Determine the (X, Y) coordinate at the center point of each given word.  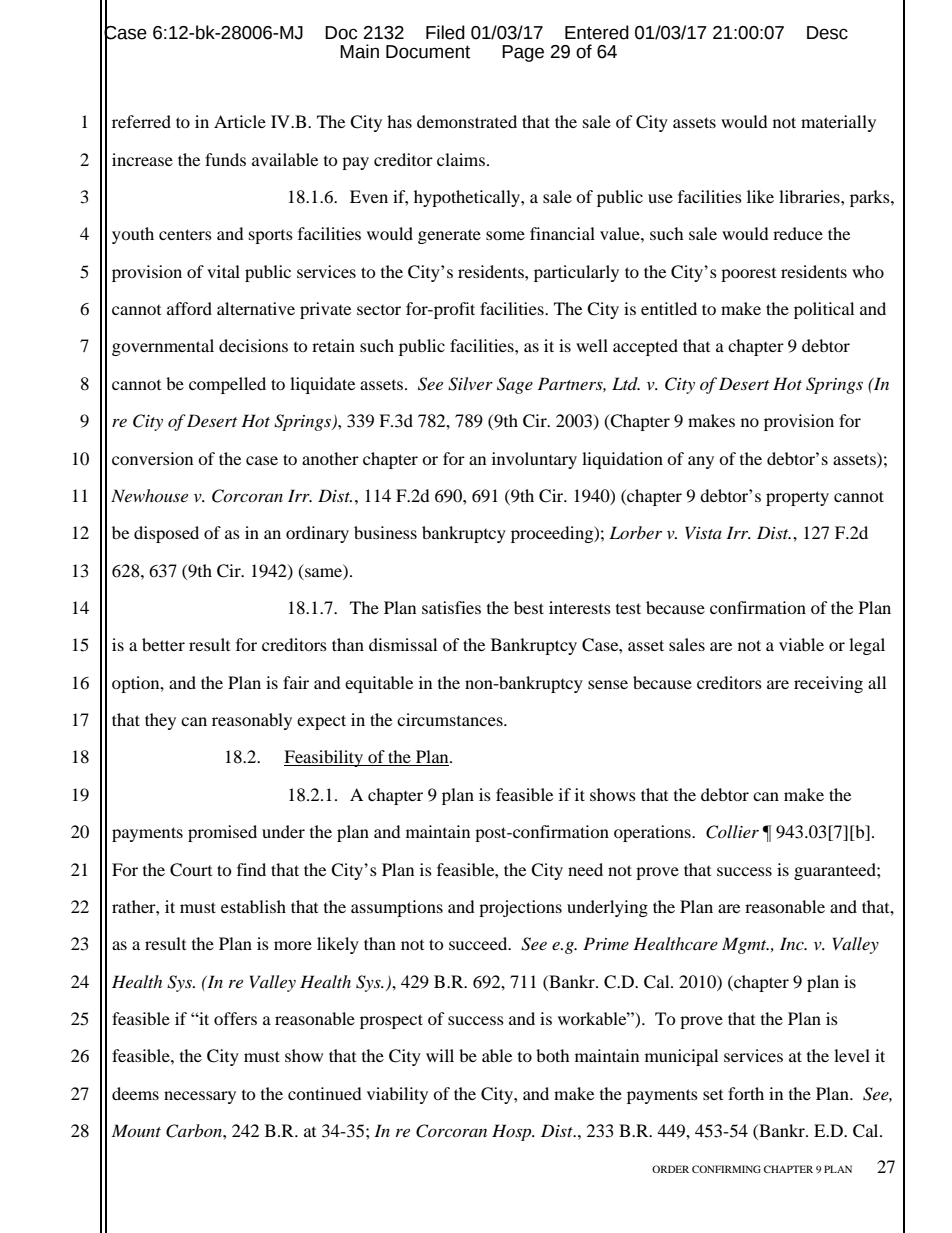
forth (746, 1093)
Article (240, 121)
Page (523, 53)
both (553, 1055)
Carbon (195, 1131)
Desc (827, 33)
